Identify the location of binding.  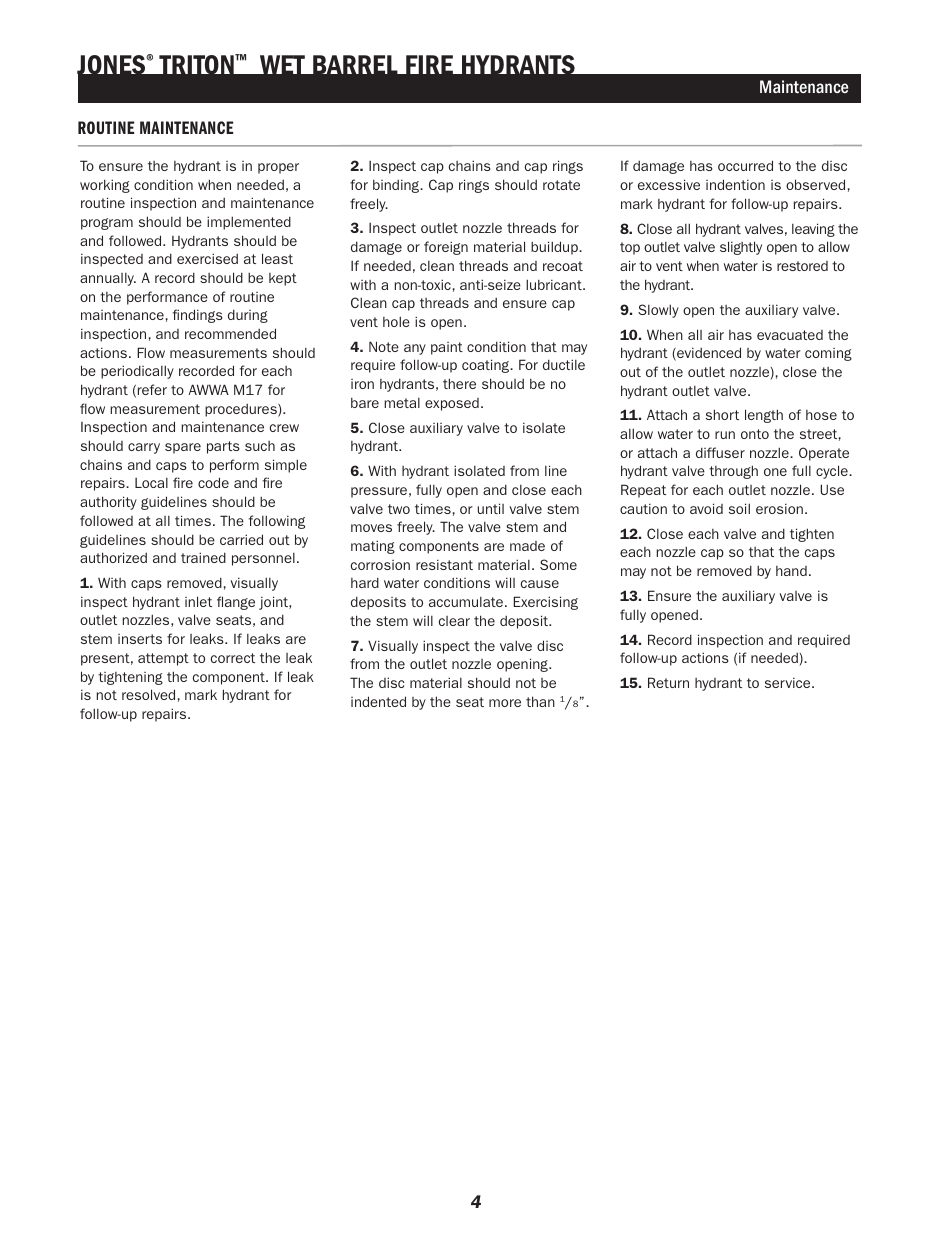
(397, 186).
